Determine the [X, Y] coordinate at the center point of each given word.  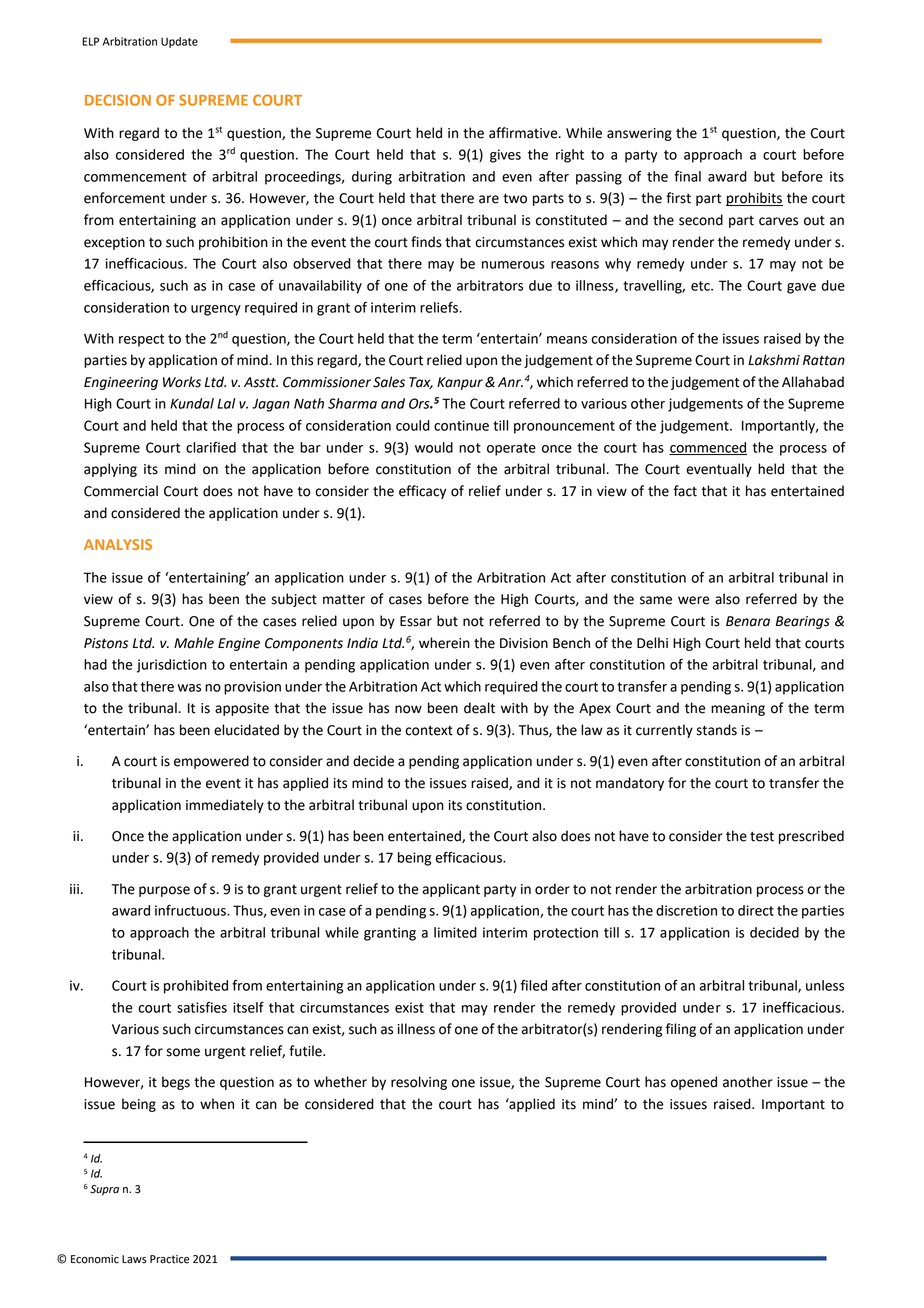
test [762, 837]
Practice [169, 1259]
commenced [708, 448]
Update [179, 42]
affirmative [524, 133]
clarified [211, 447]
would [434, 447]
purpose [164, 891]
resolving [419, 1083]
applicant [451, 890]
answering [639, 134]
